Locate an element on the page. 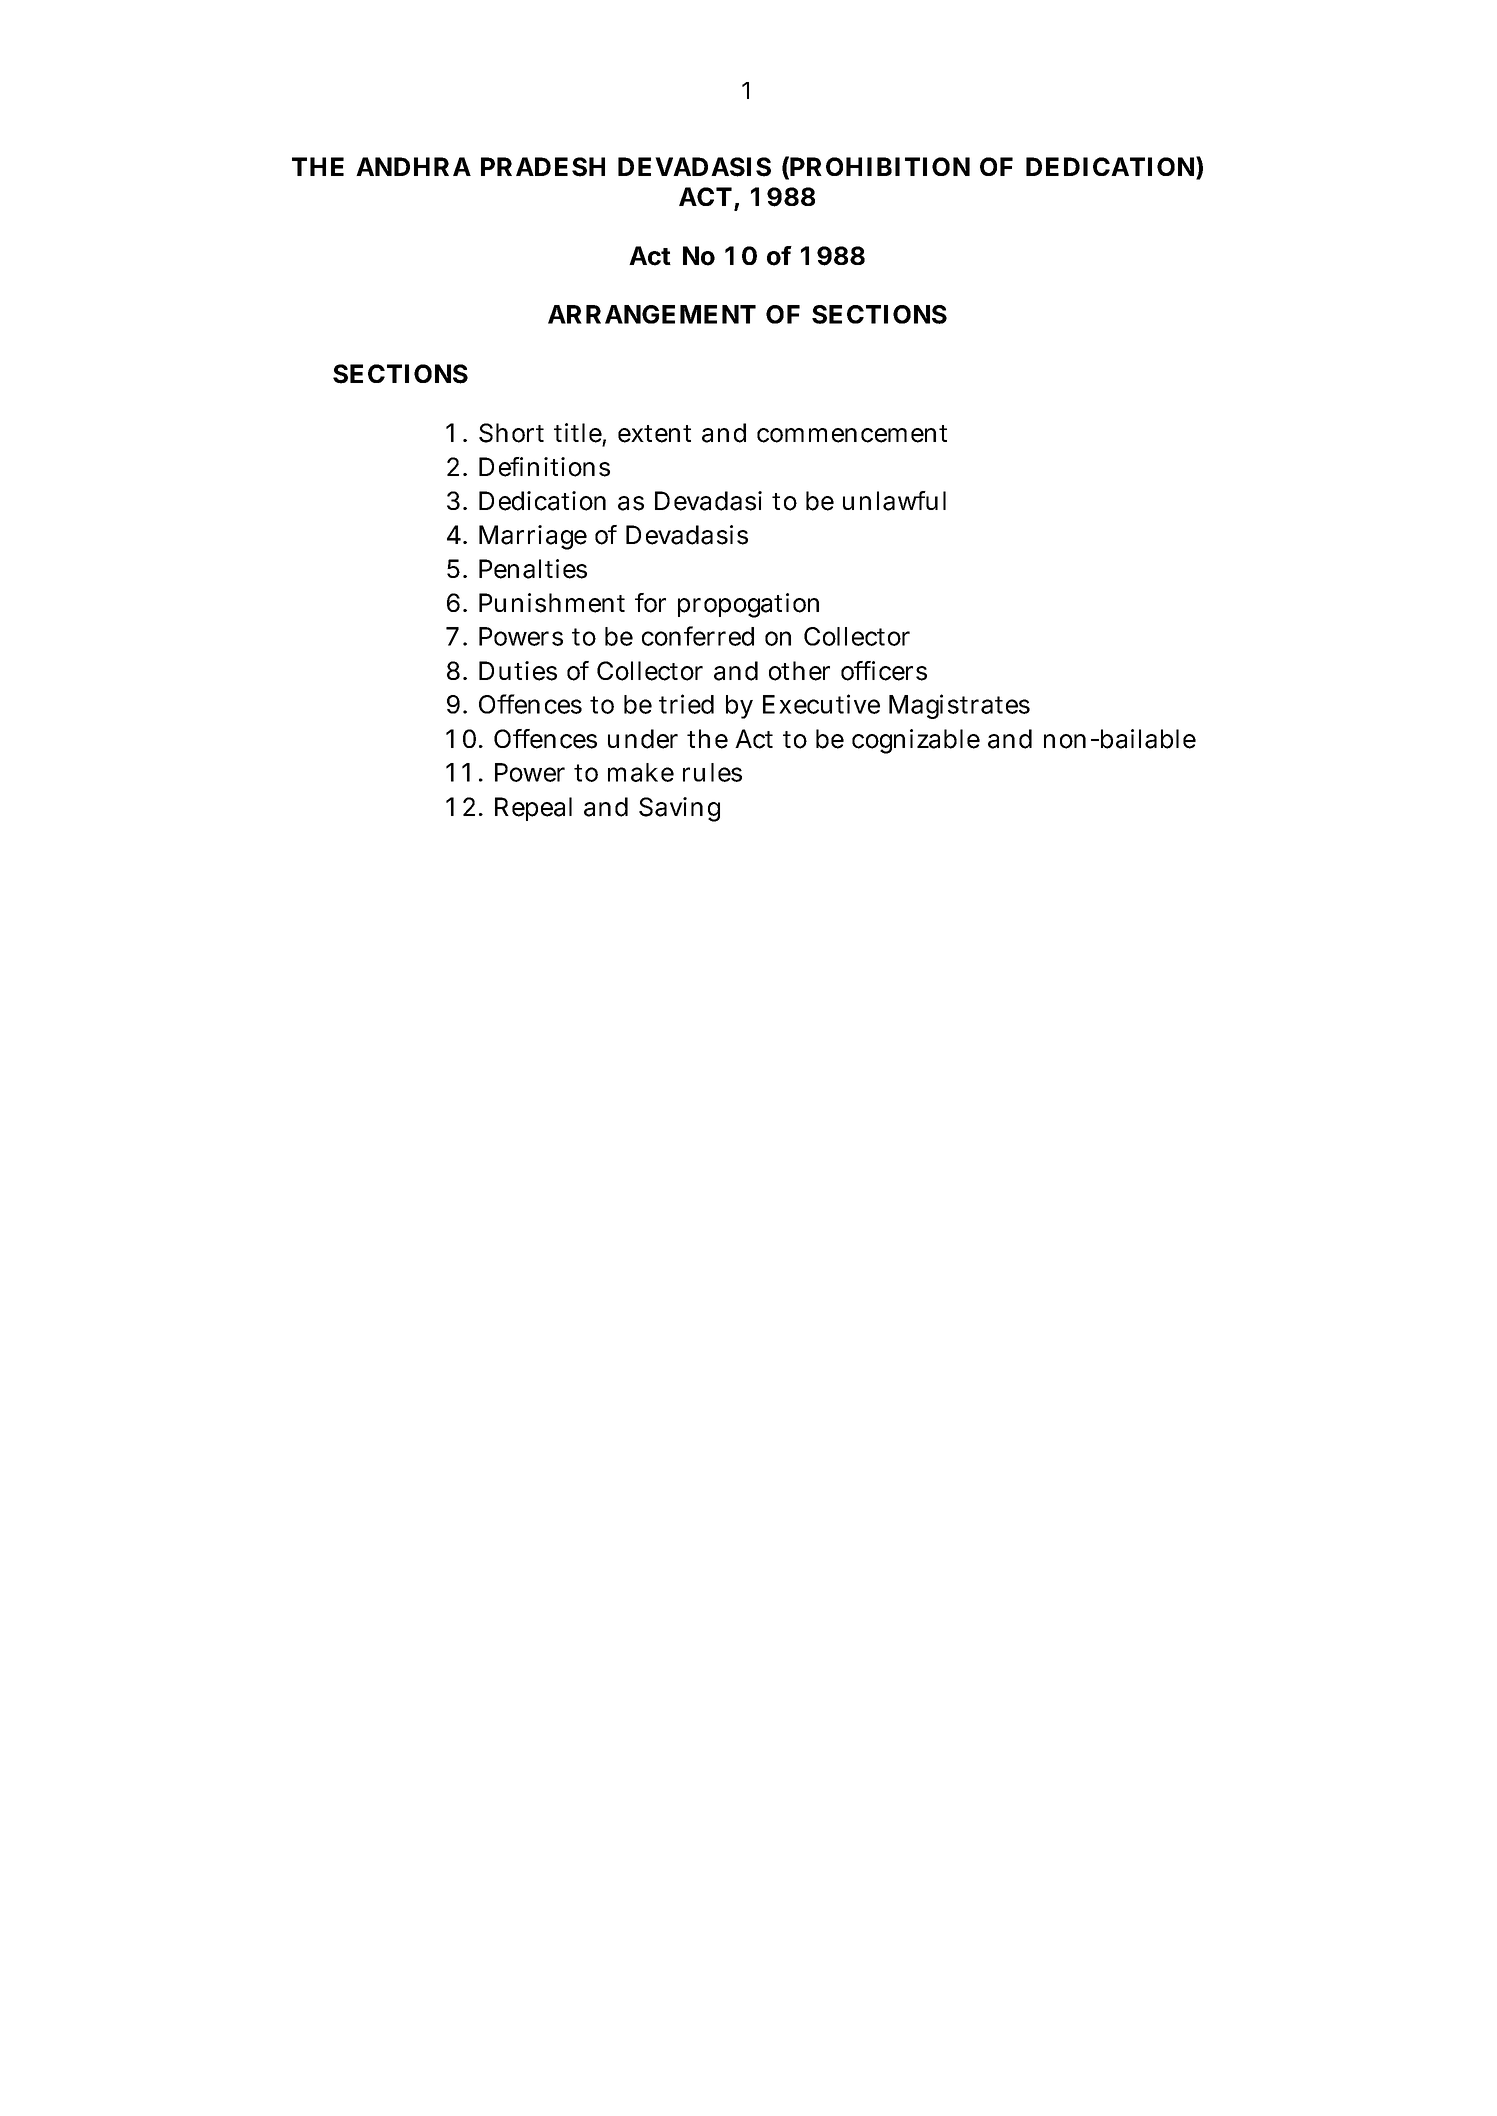 This image has width=1497, height=2116. Punishment is located at coordinates (552, 603).
